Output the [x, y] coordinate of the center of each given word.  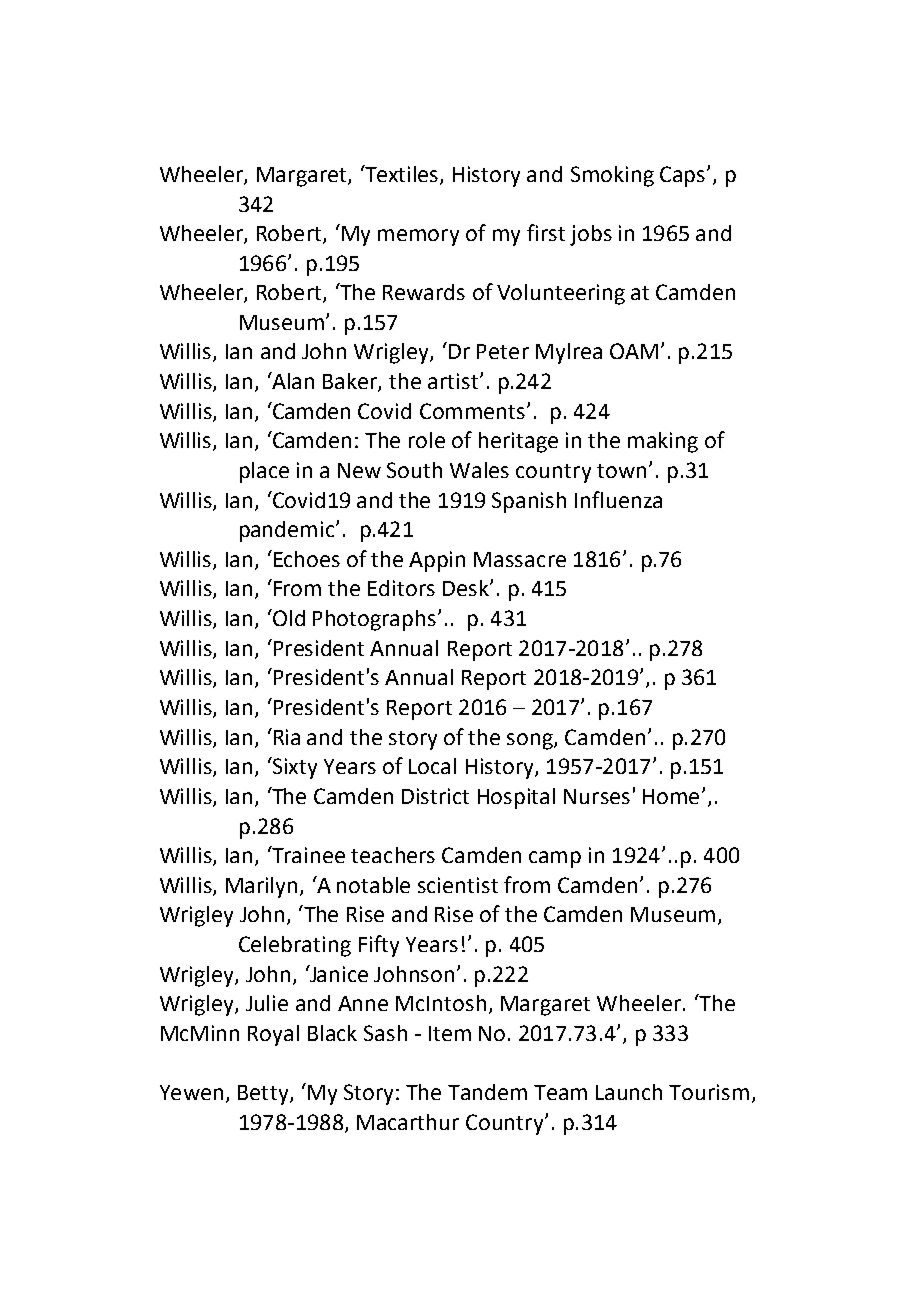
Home [671, 796]
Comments [472, 411]
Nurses [597, 796]
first [546, 232]
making [663, 442]
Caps [682, 176]
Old [288, 617]
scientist [458, 885]
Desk [467, 588]
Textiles [402, 175]
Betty [264, 1095]
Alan [292, 380]
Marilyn [261, 887]
